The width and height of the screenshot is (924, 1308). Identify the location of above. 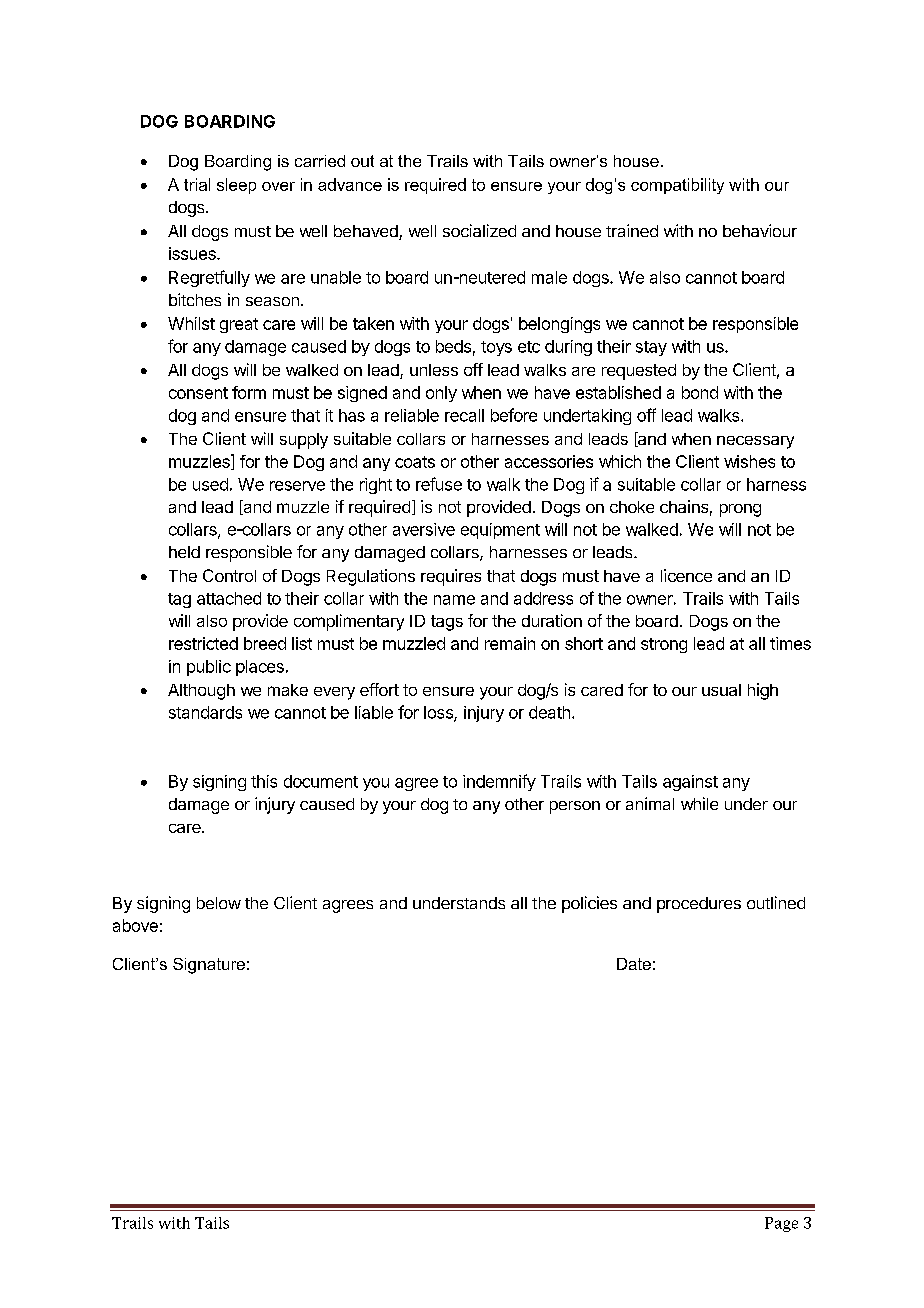
(135, 925).
